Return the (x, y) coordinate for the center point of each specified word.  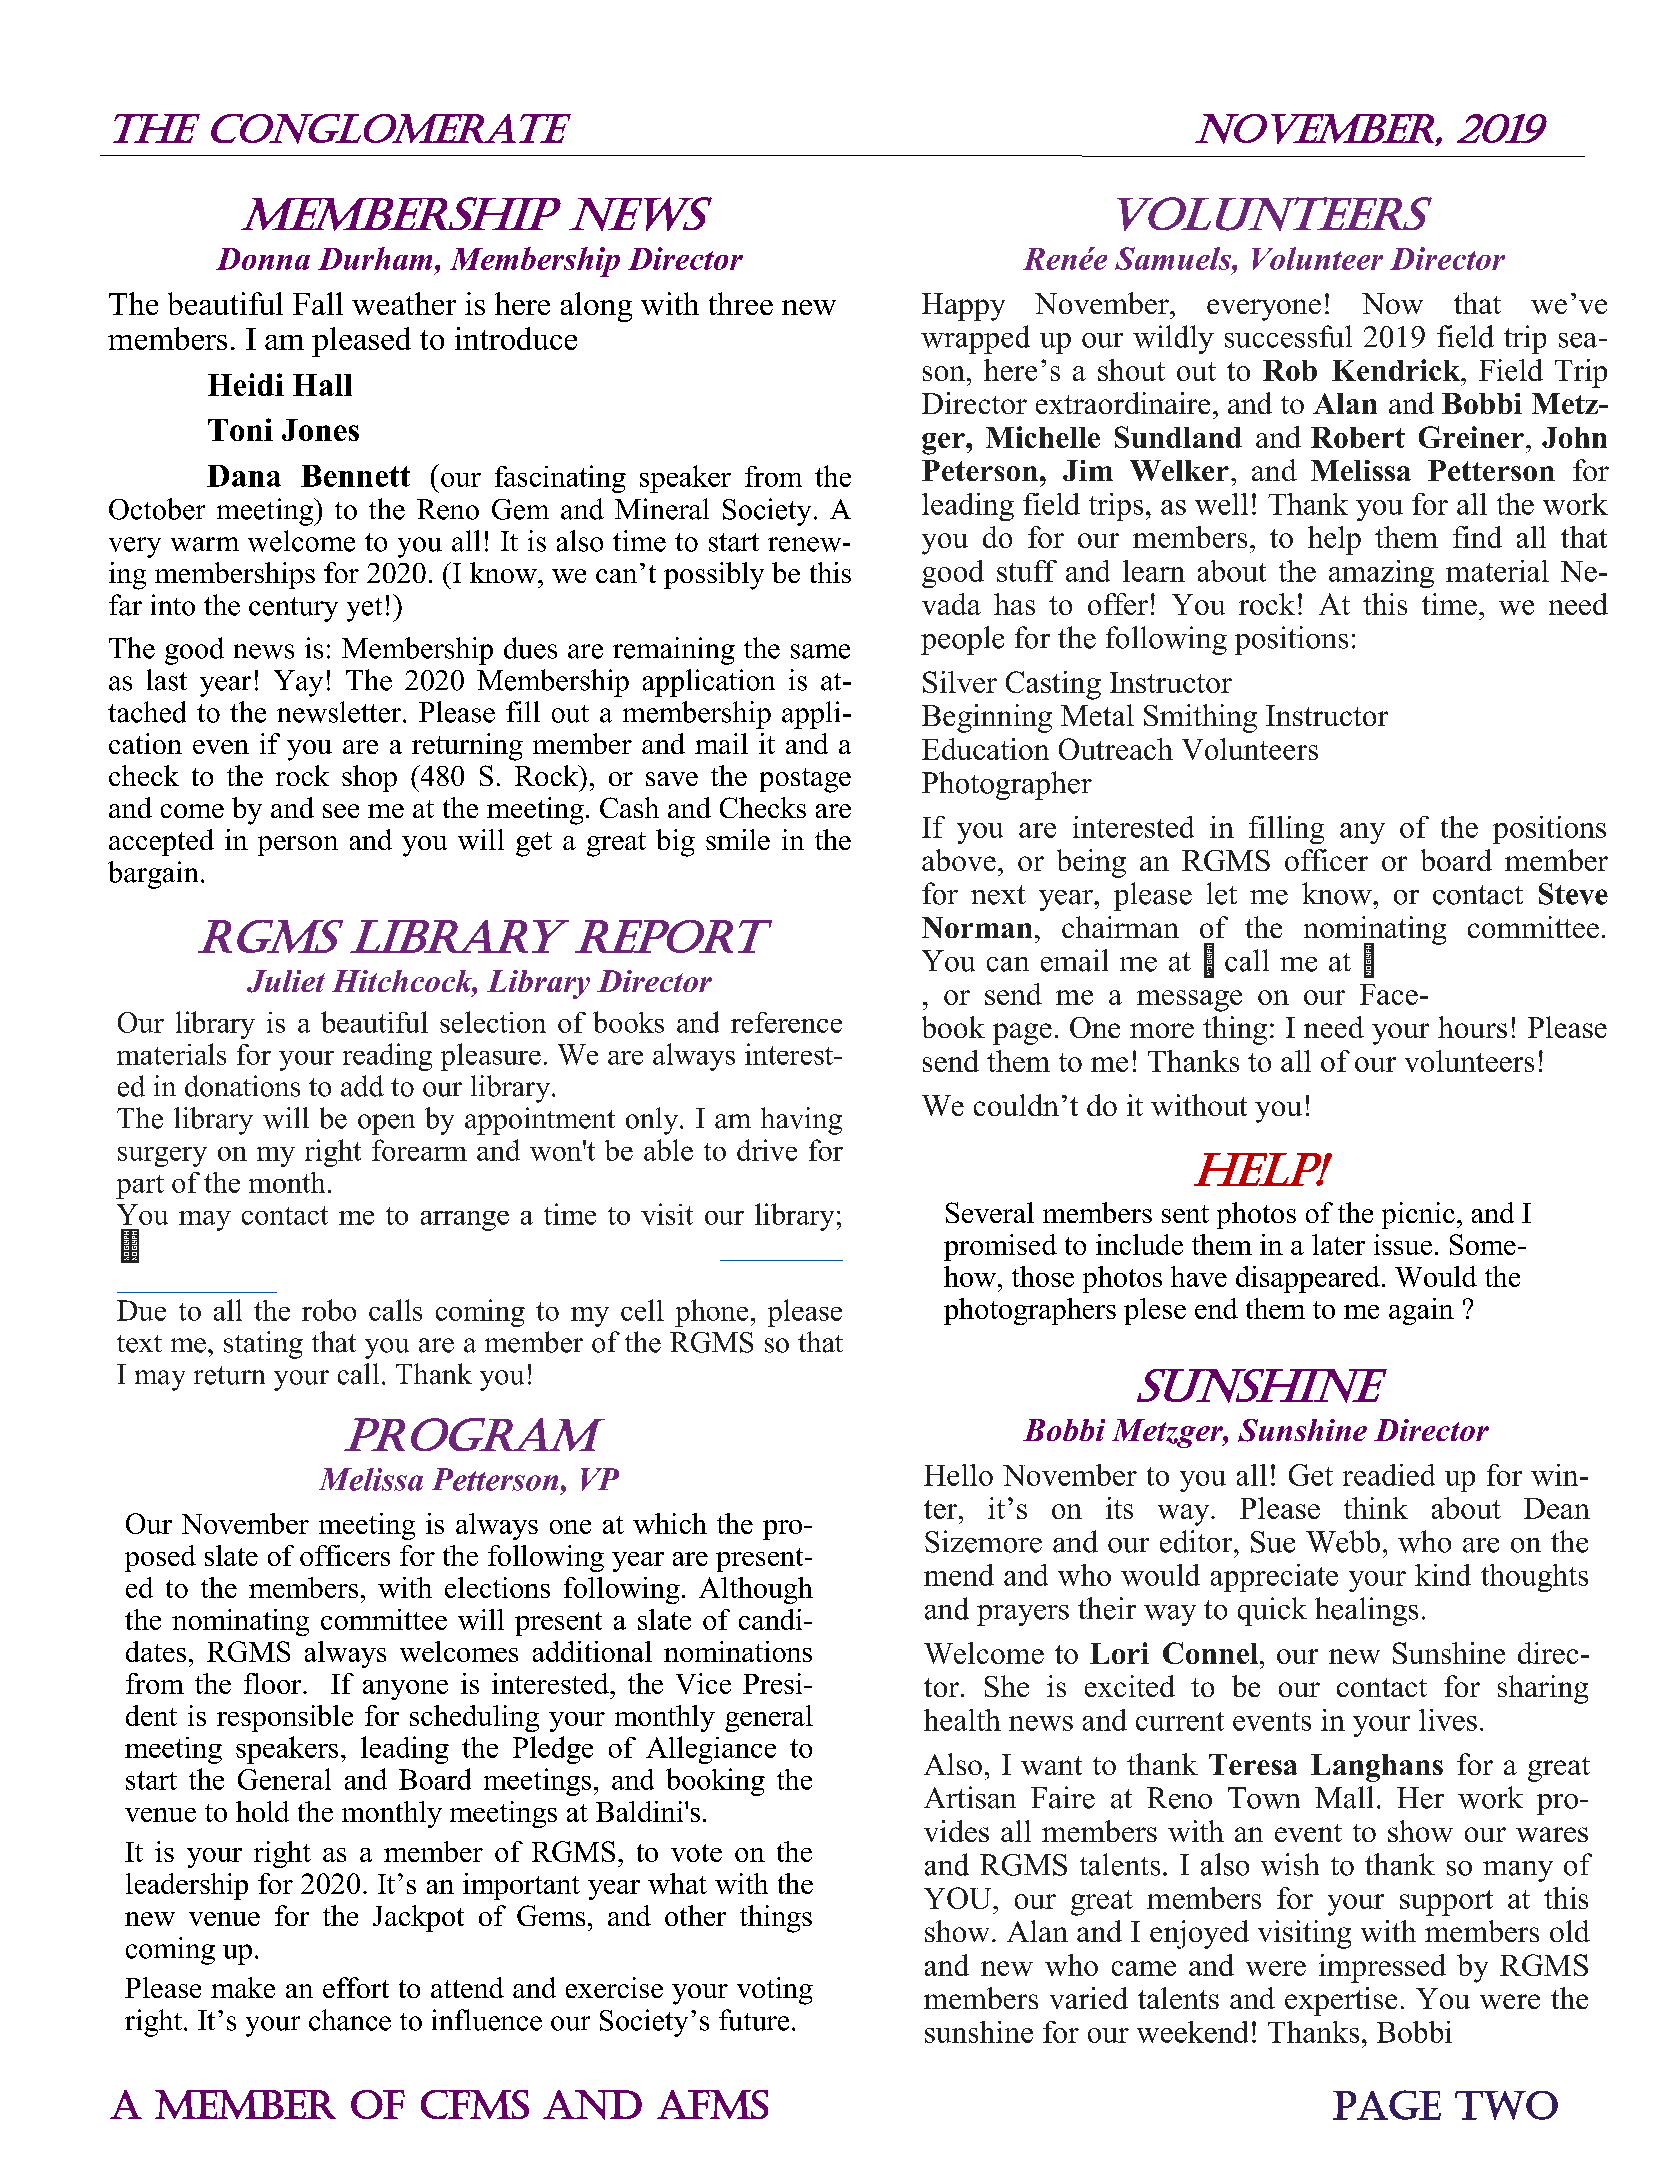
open (386, 1124)
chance (350, 2020)
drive (767, 1150)
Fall (318, 303)
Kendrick (1397, 370)
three (741, 303)
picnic (1418, 1215)
